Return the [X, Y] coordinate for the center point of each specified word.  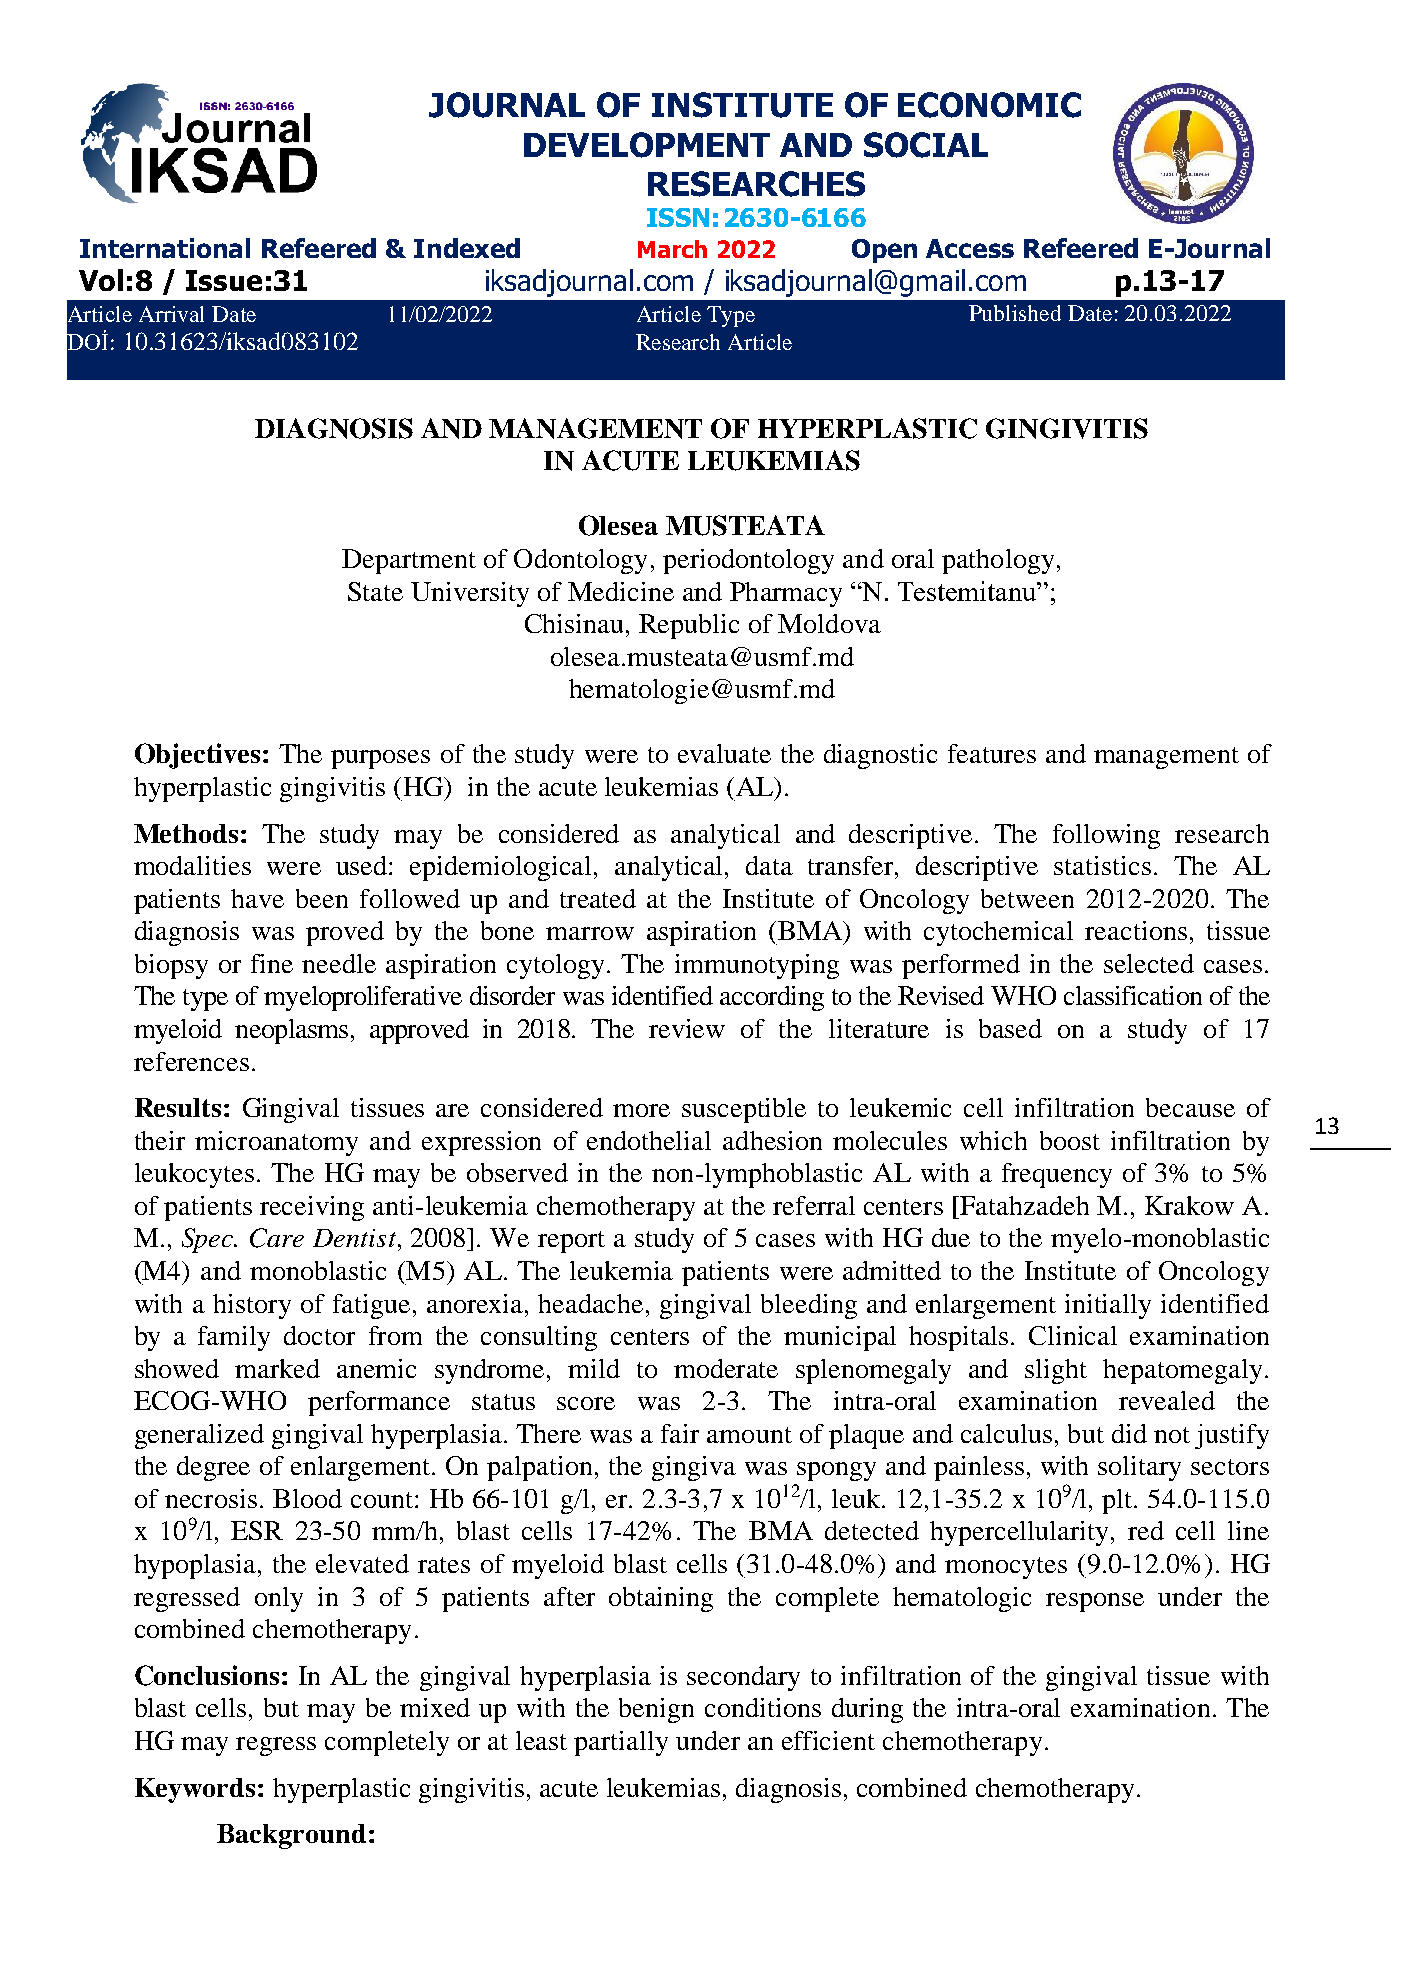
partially [621, 1743]
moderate [726, 1368]
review [687, 1028]
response [1095, 1602]
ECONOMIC [989, 105]
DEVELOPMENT [647, 145]
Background [291, 1836]
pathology [998, 561]
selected [1149, 963]
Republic [689, 626]
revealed [1167, 1400]
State [375, 591]
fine [272, 963]
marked [277, 1368]
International [165, 248]
